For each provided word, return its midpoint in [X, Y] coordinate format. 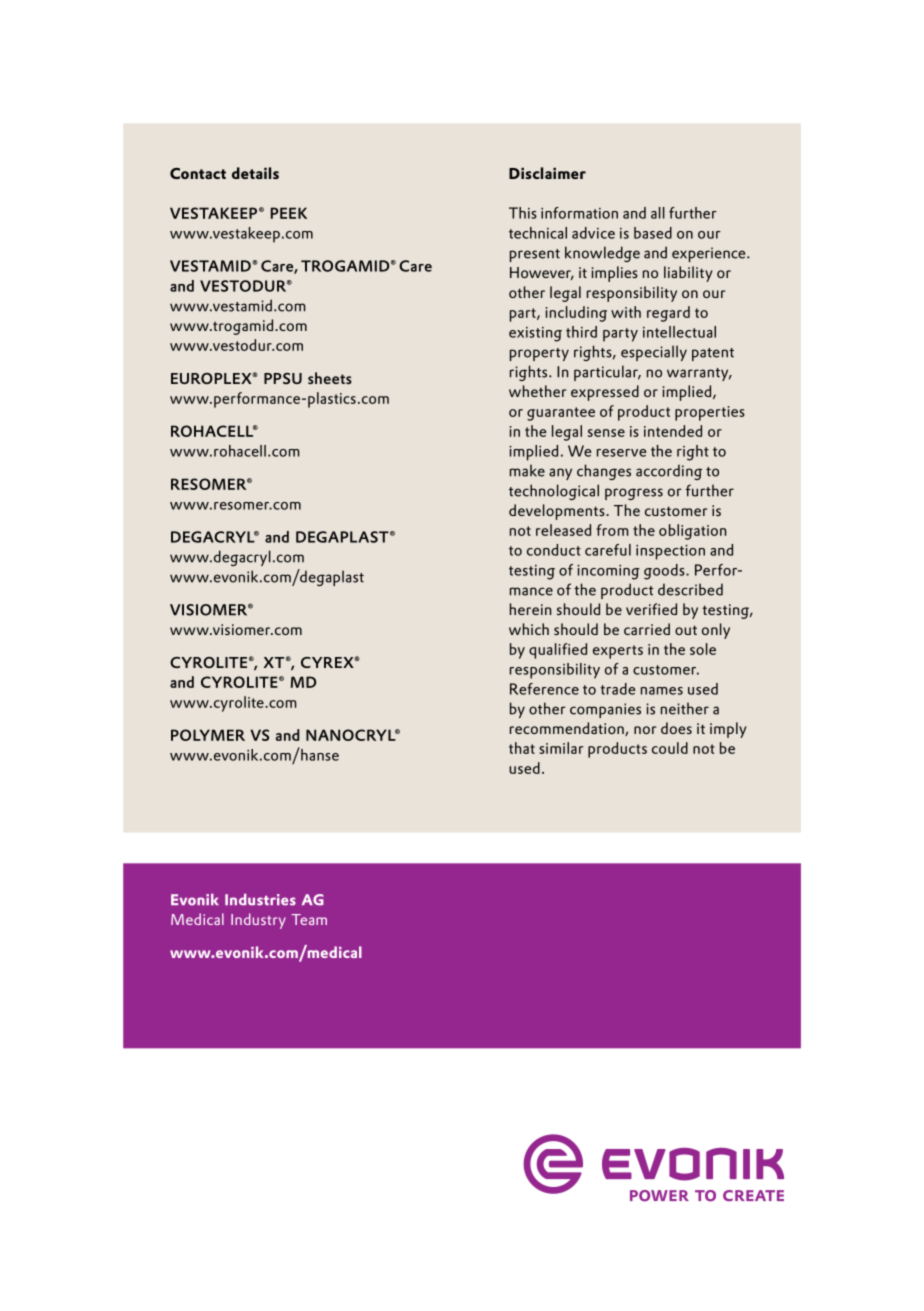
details [255, 173]
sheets [330, 378]
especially [654, 353]
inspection [670, 552]
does [676, 728]
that [522, 748]
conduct [554, 550]
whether [538, 391]
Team [309, 919]
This [523, 213]
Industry [258, 921]
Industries [260, 900]
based [653, 233]
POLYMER [208, 735]
